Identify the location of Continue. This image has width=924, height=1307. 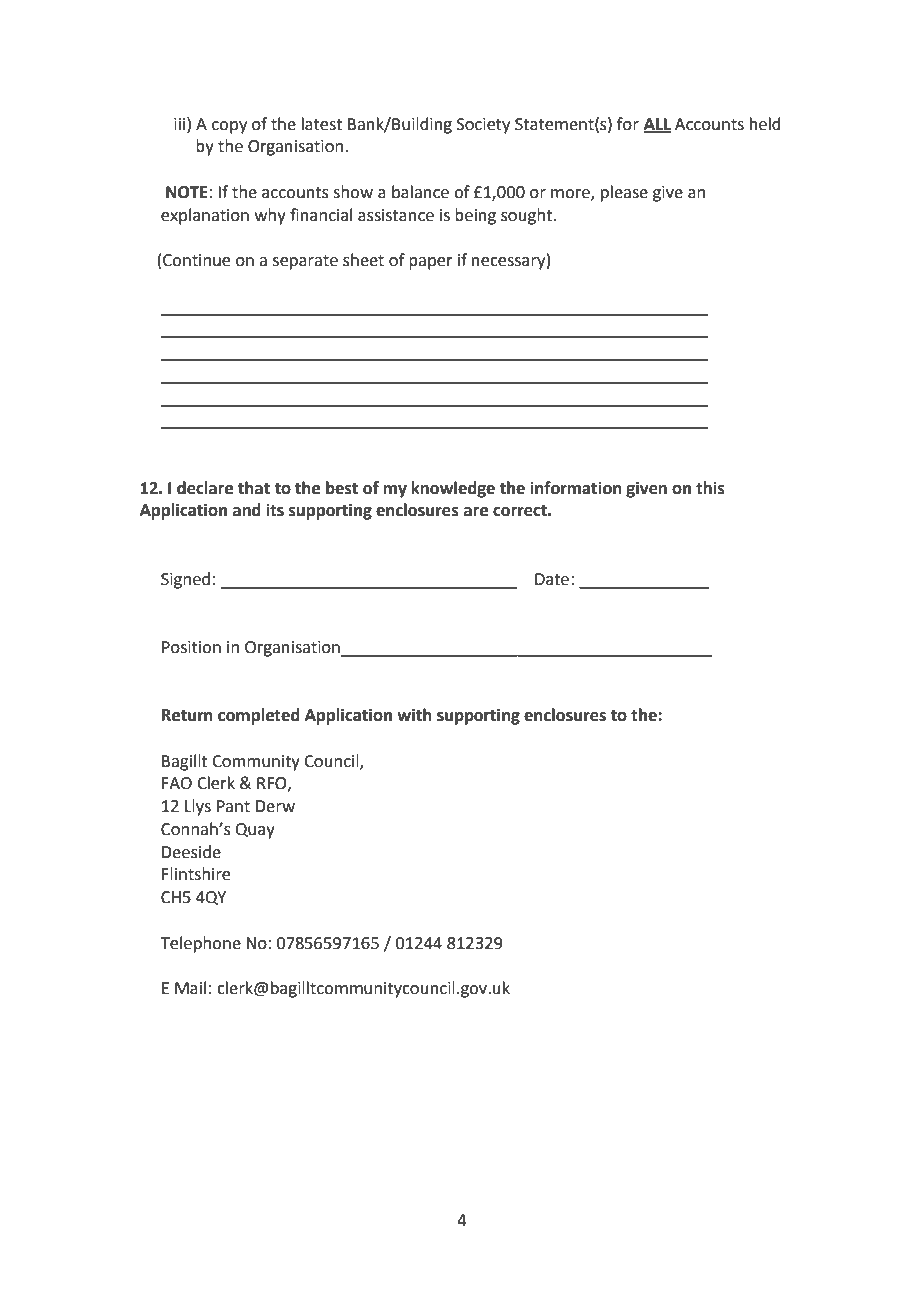
(196, 260).
